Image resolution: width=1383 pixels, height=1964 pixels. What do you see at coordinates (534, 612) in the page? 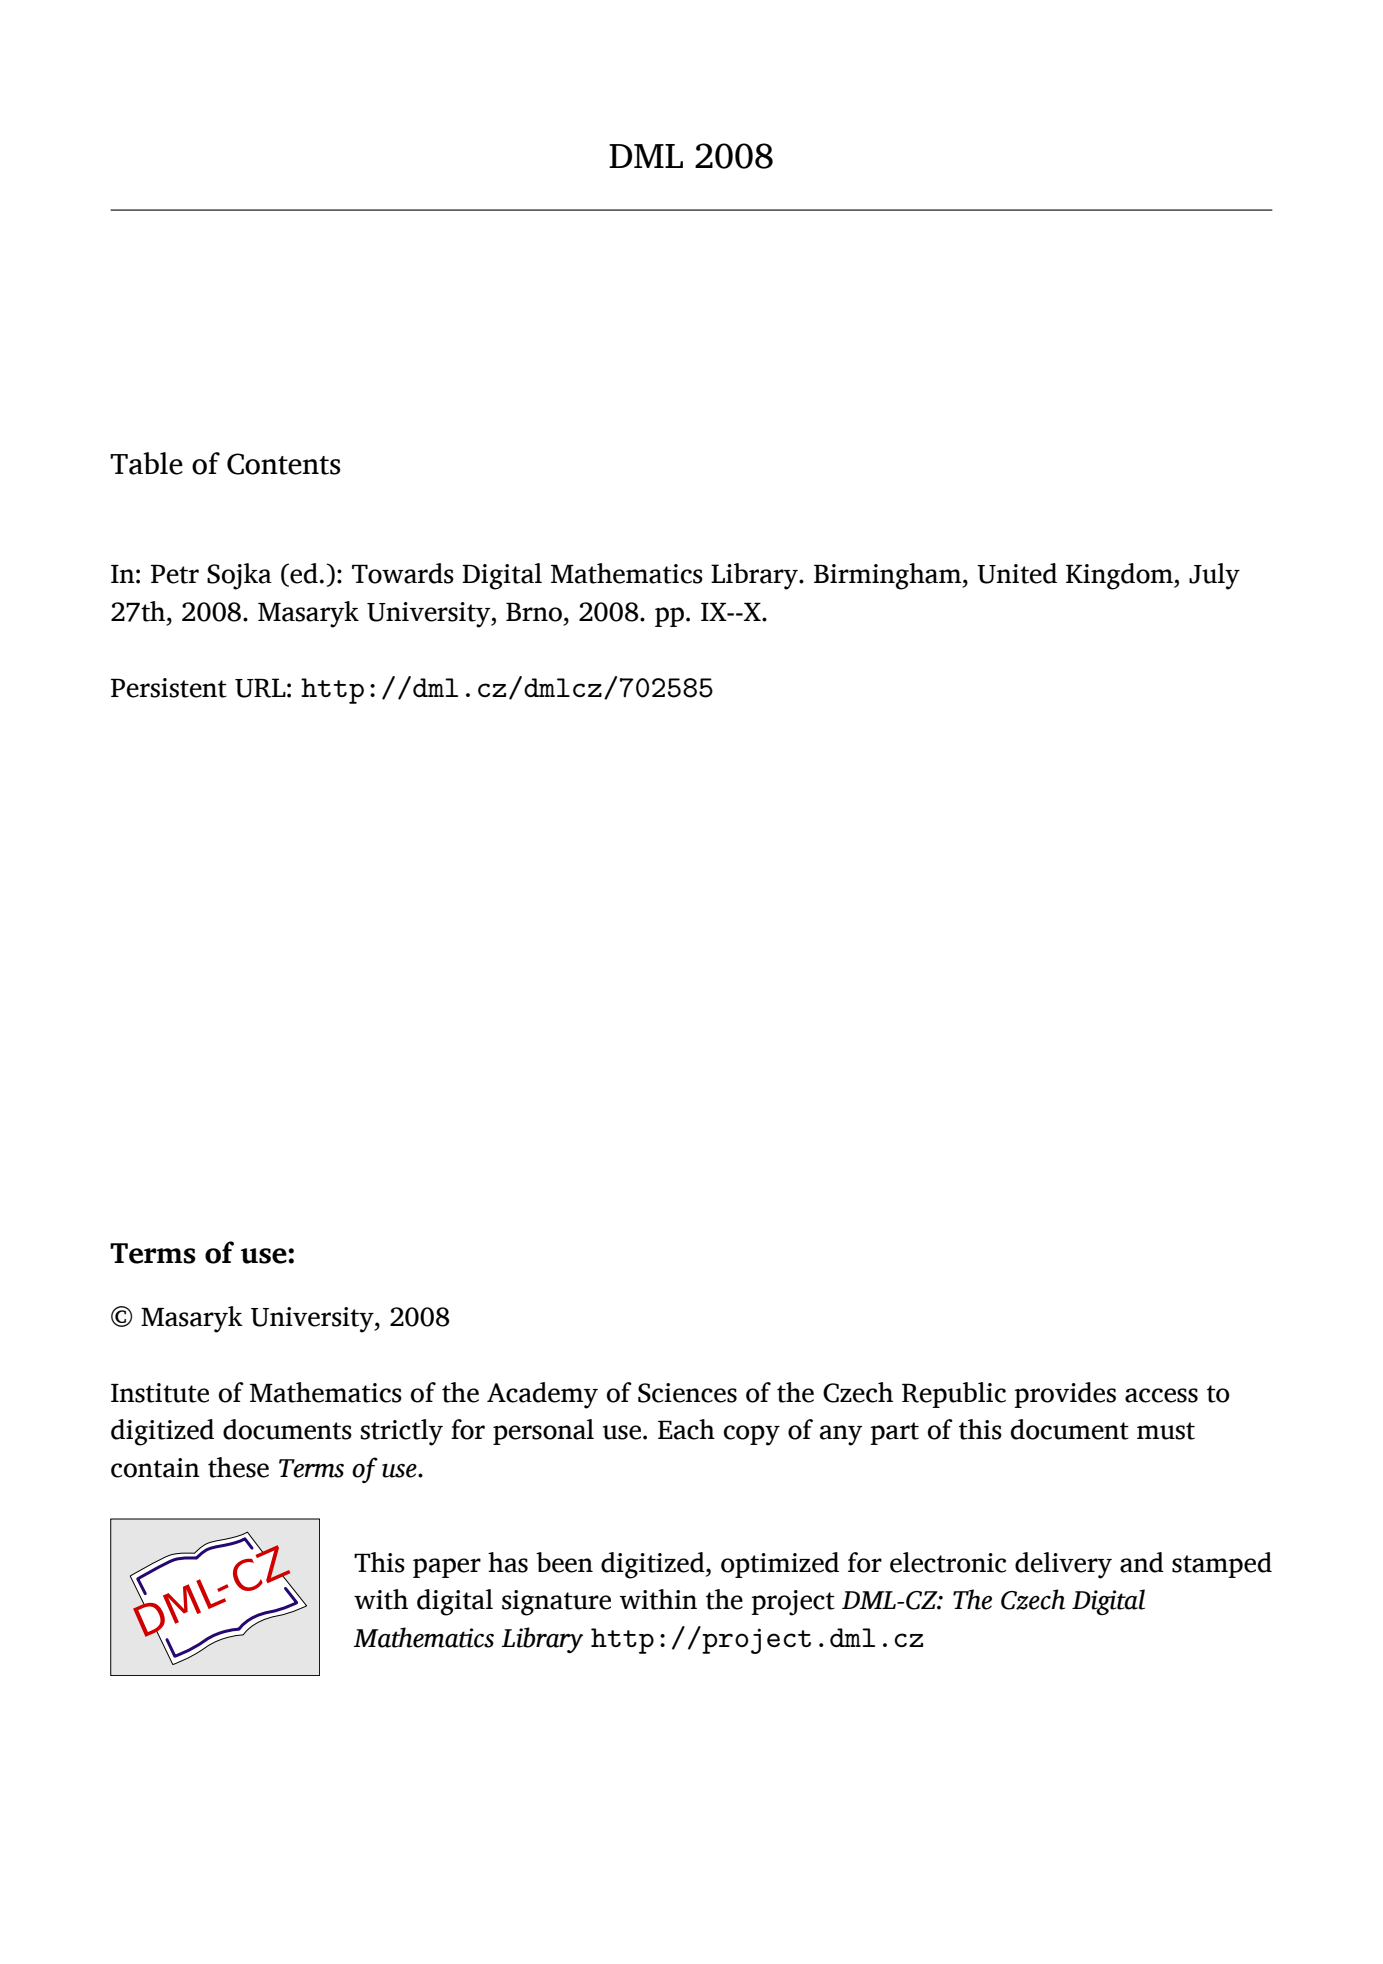
I see `Brno` at bounding box center [534, 612].
